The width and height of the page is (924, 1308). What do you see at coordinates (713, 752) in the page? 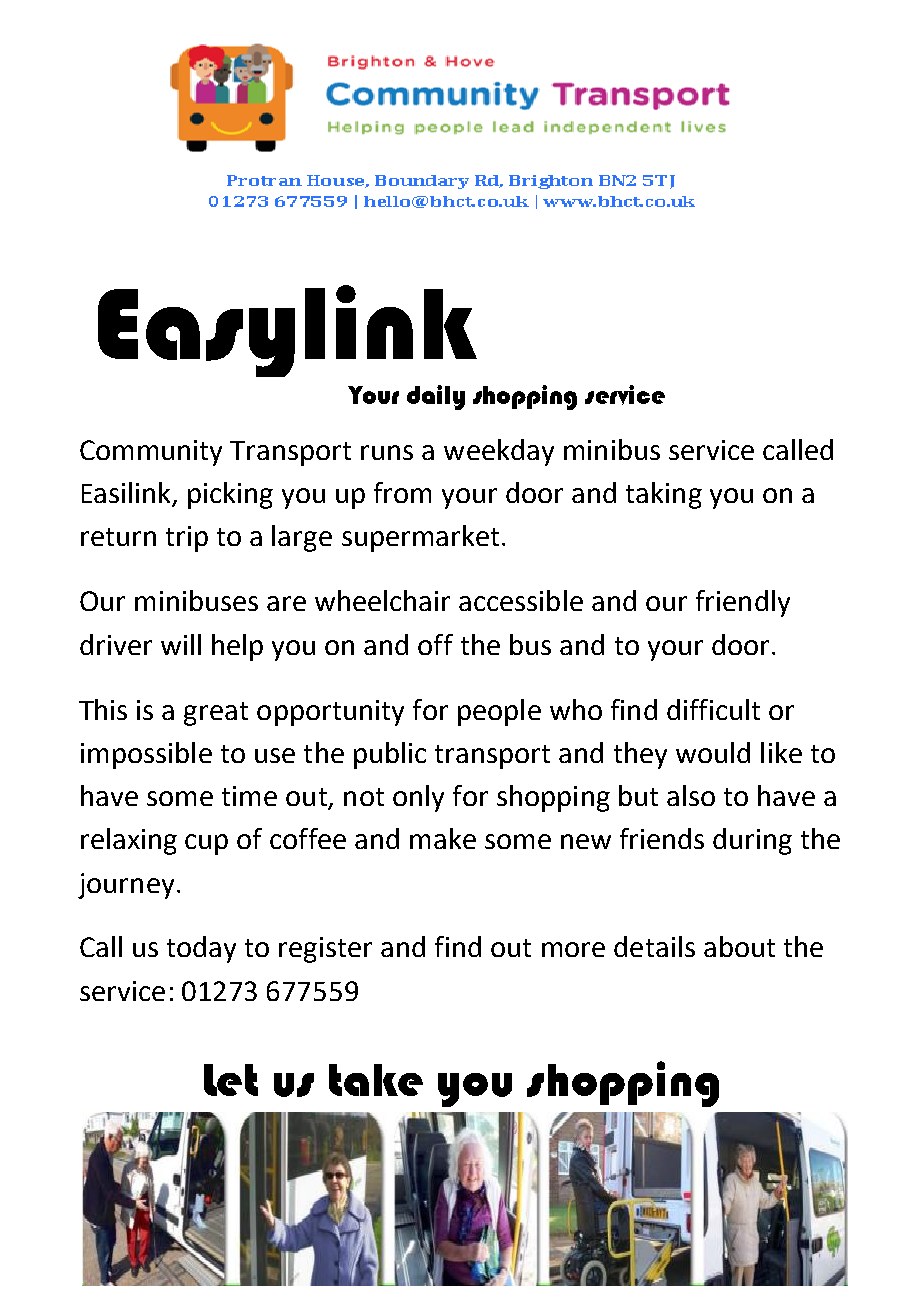
I see `would` at bounding box center [713, 752].
